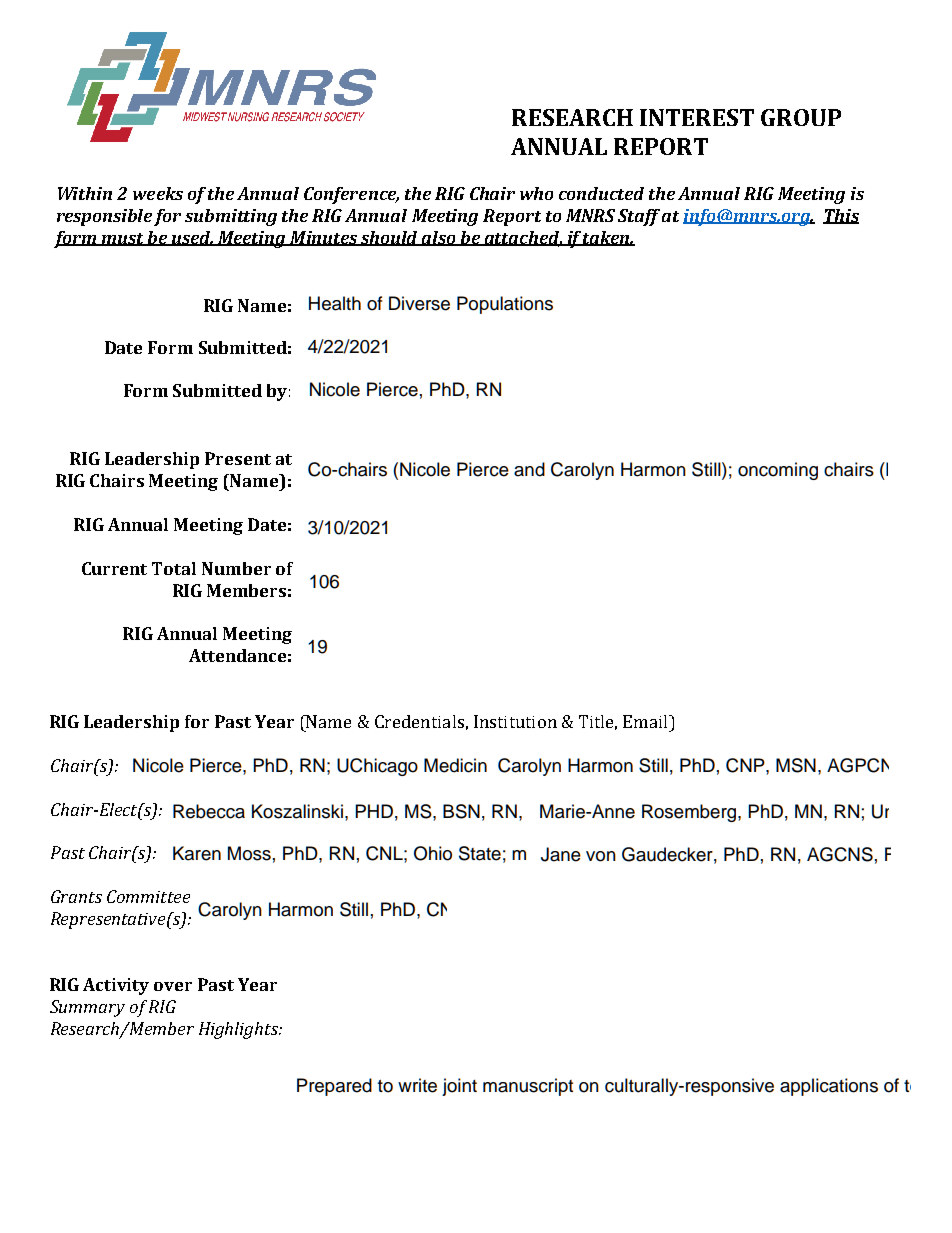 The image size is (952, 1233). What do you see at coordinates (646, 721) in the image?
I see `Email` at bounding box center [646, 721].
